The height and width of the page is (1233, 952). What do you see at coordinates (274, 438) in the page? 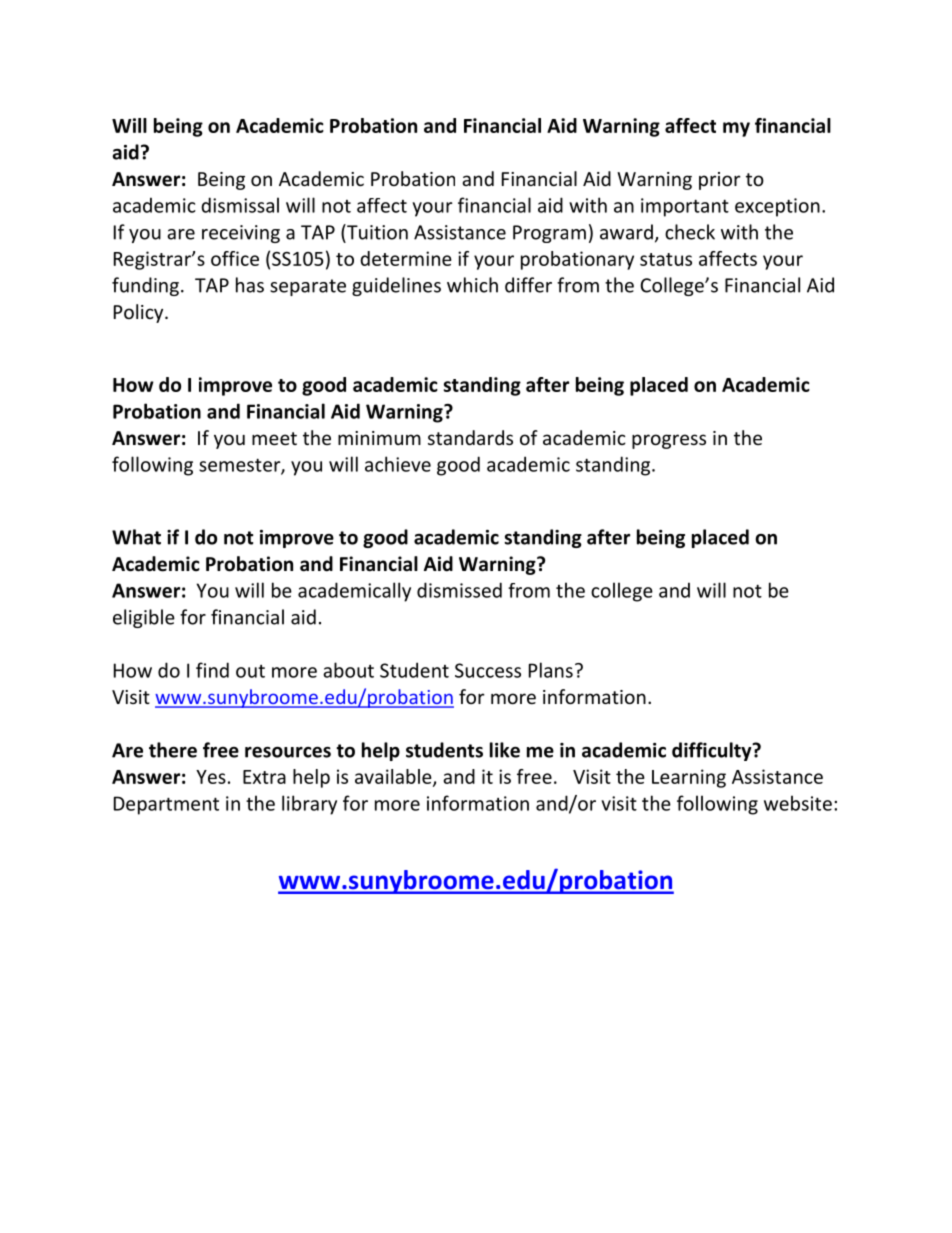
I see `meet` at bounding box center [274, 438].
